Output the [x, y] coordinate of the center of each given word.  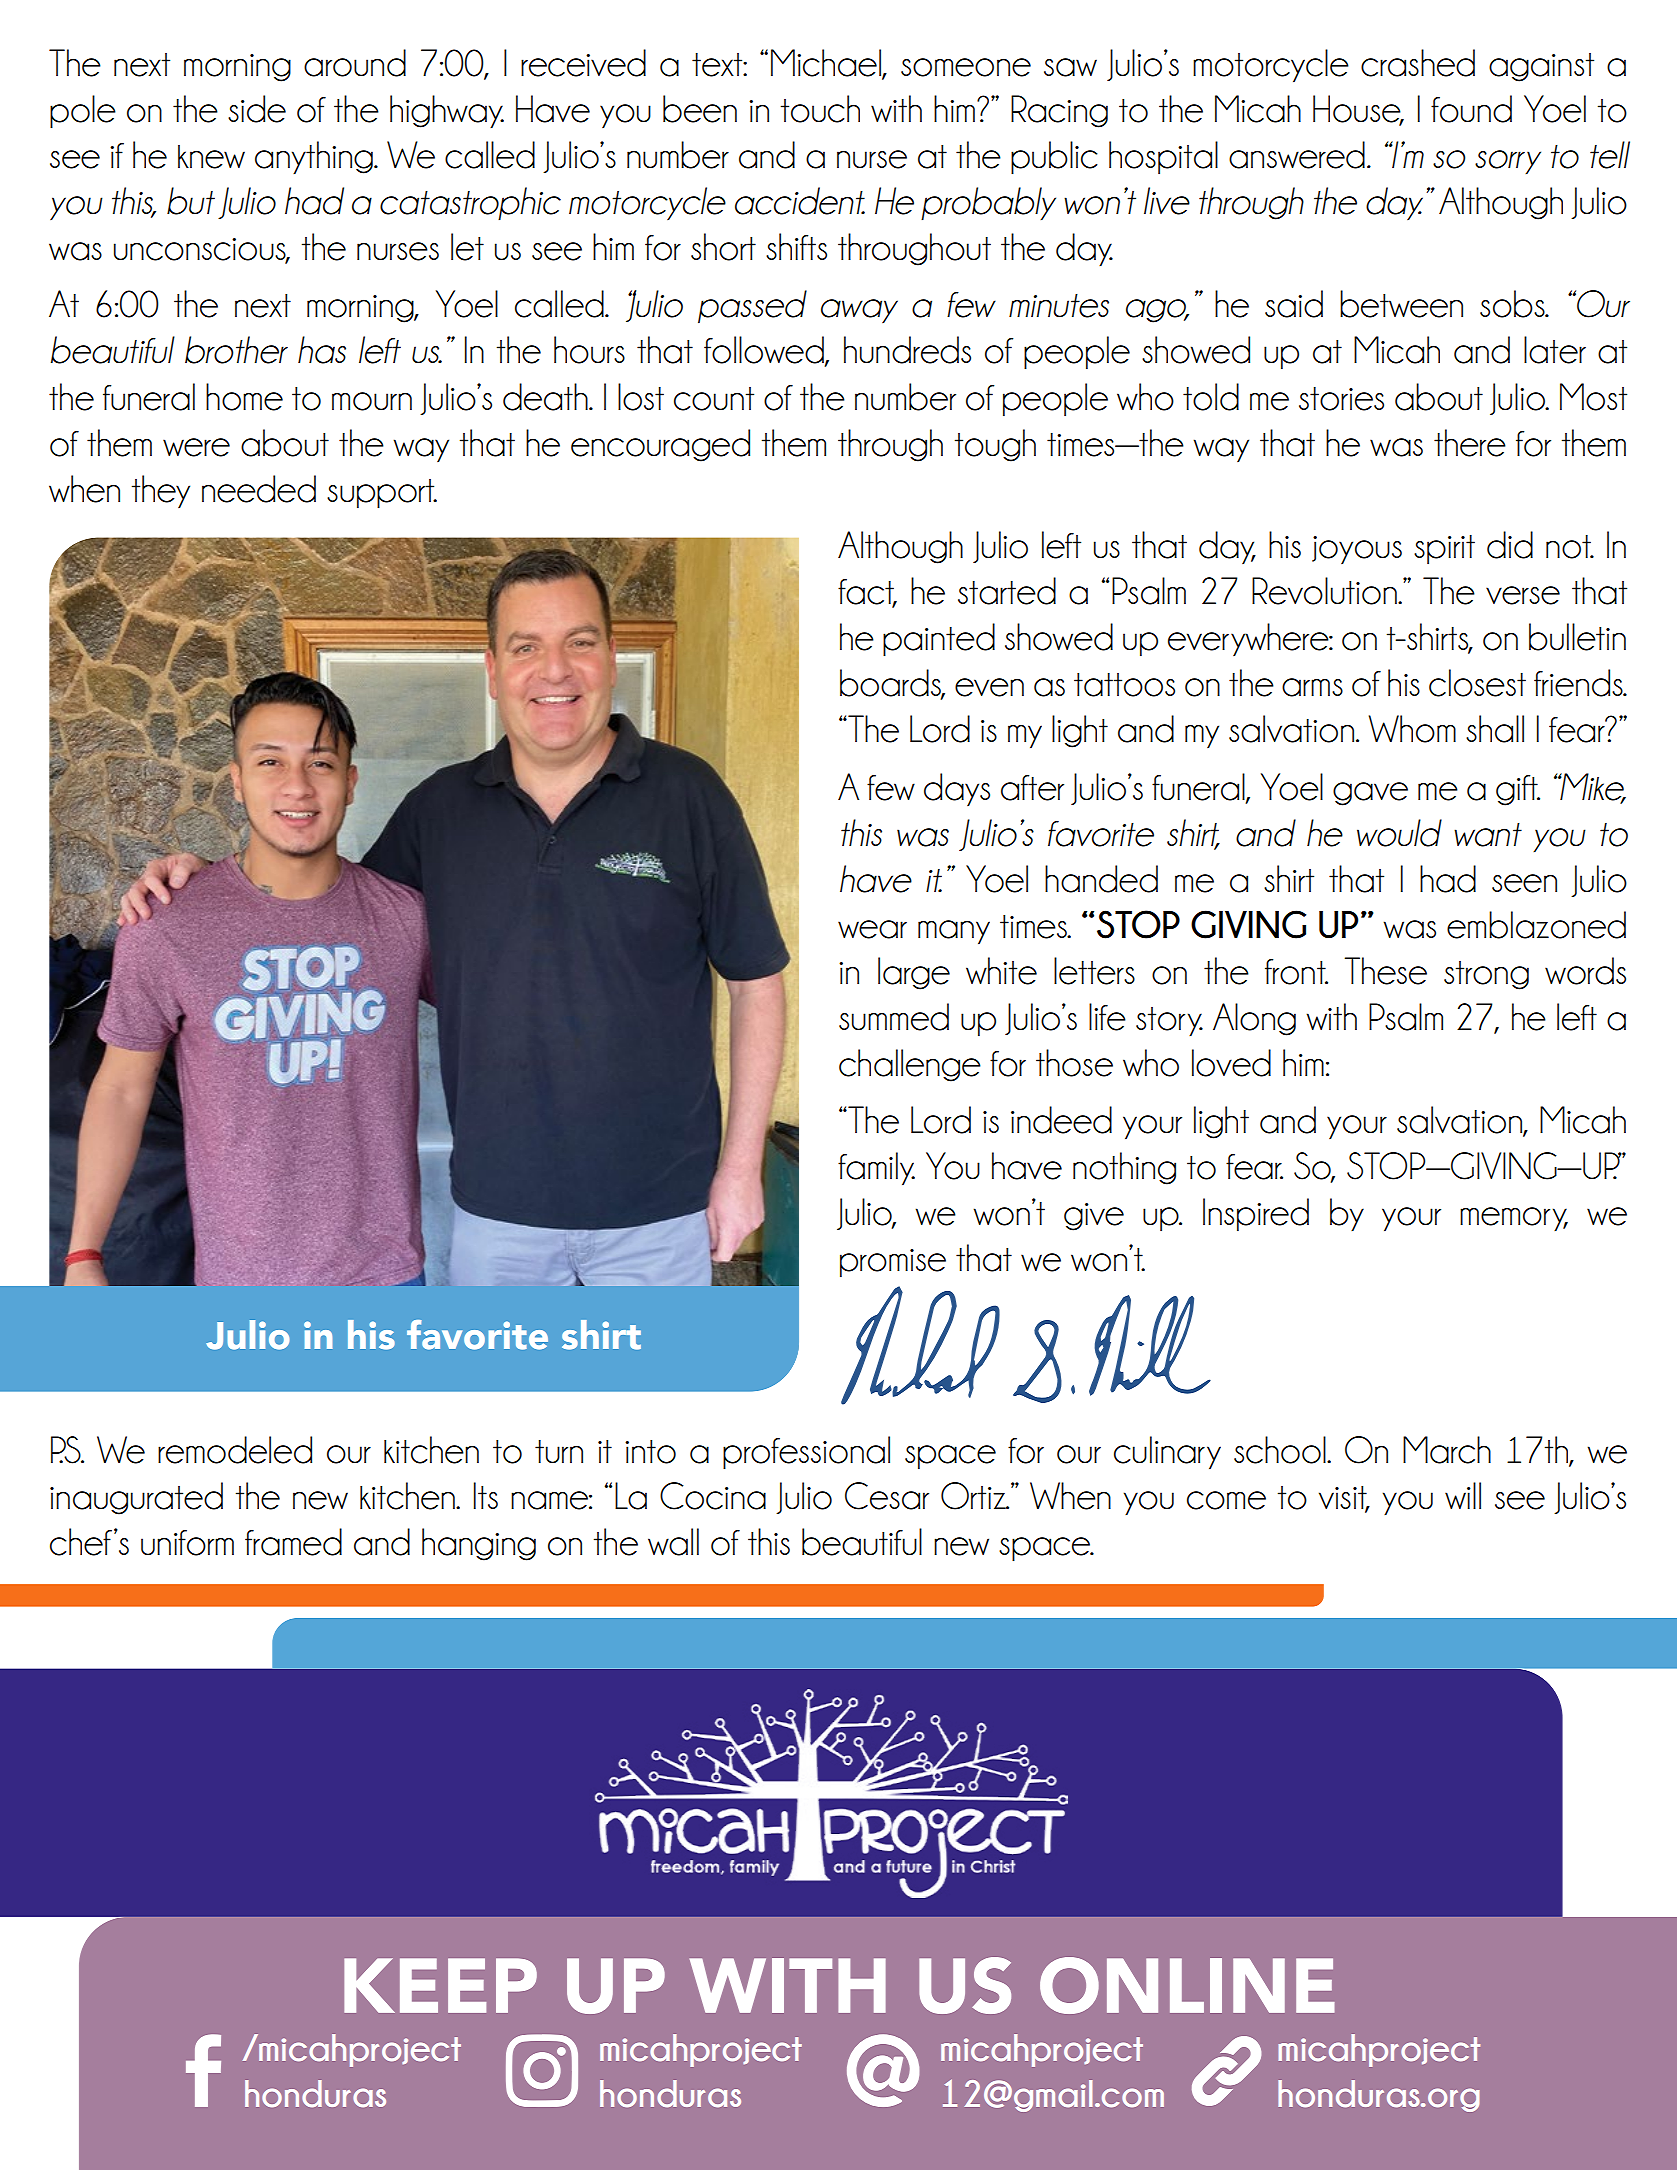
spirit [1444, 550]
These [1386, 971]
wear [872, 929]
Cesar [887, 1496]
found [1471, 109]
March [1447, 1450]
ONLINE [1187, 1985]
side [257, 109]
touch [820, 109]
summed [894, 1017]
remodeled [235, 1450]
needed [259, 489]
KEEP [440, 1985]
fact [867, 593]
